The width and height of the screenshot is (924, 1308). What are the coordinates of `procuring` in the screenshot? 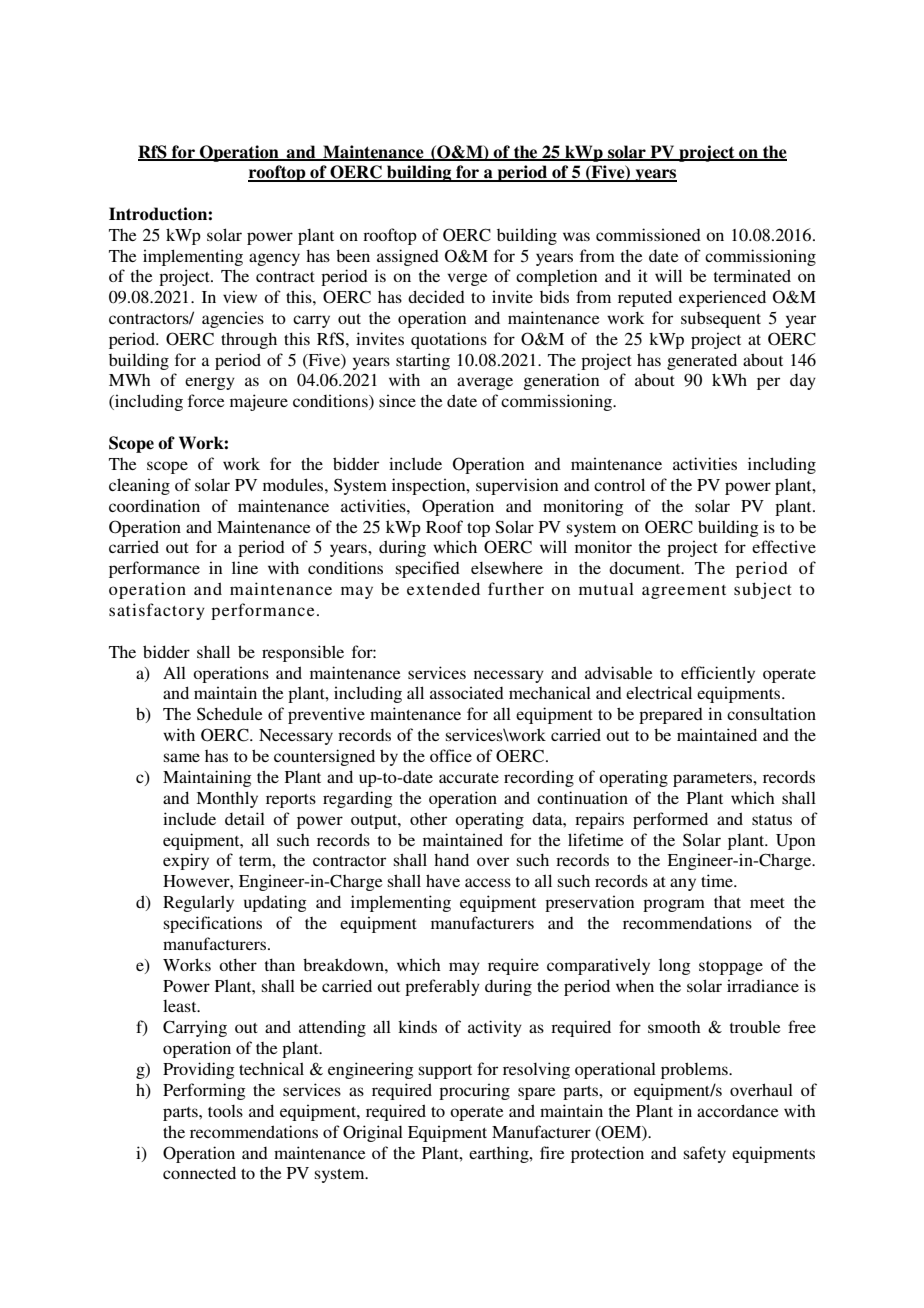 It's located at (474, 1091).
